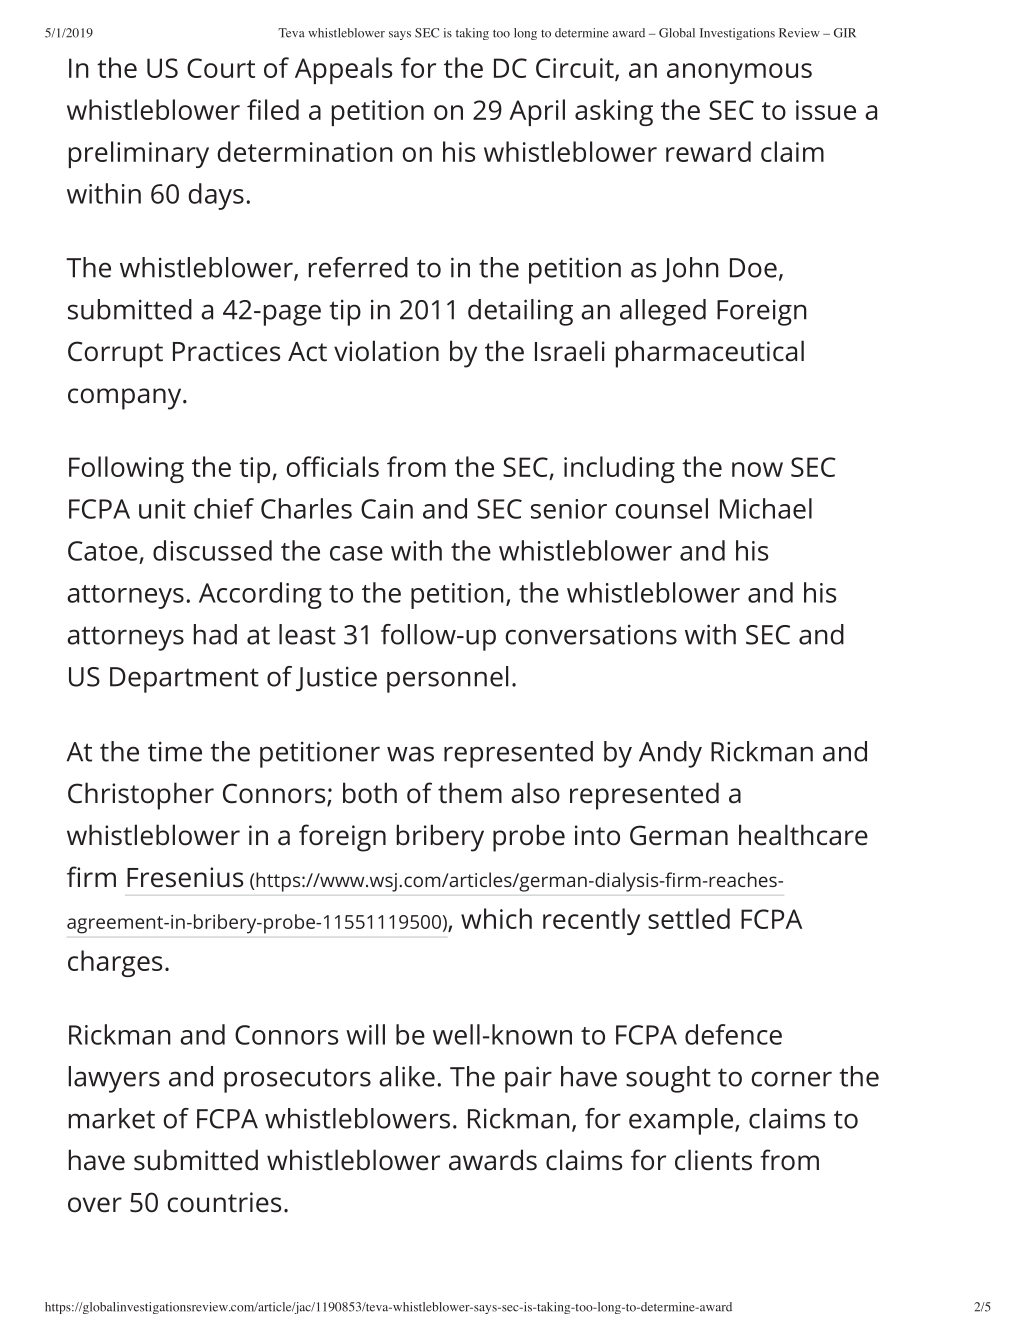  I want to click on countries, so click(224, 1202).
